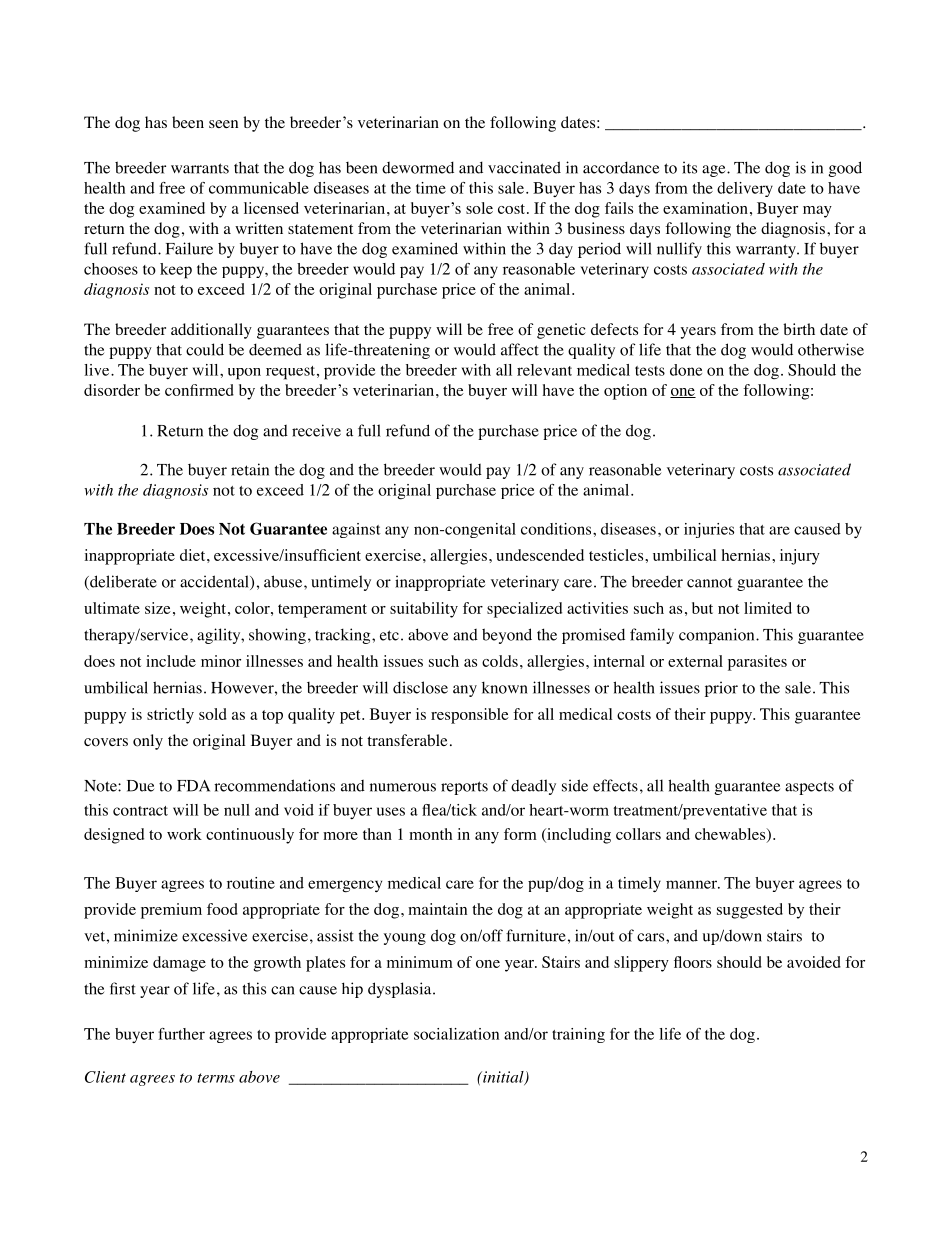 The width and height of the screenshot is (952, 1233). I want to click on size, so click(158, 608).
